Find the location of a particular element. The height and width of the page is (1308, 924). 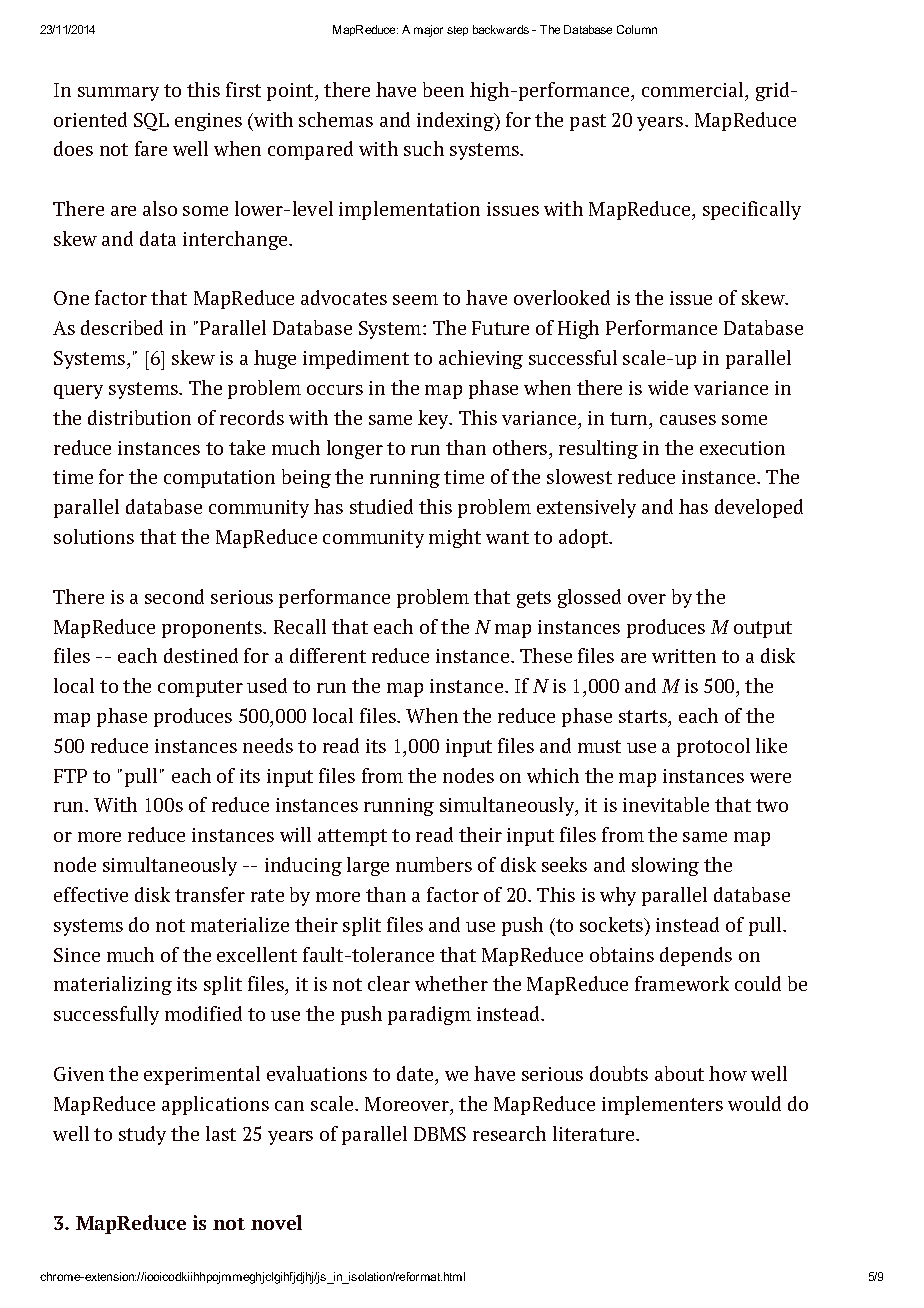

depends is located at coordinates (696, 956).
